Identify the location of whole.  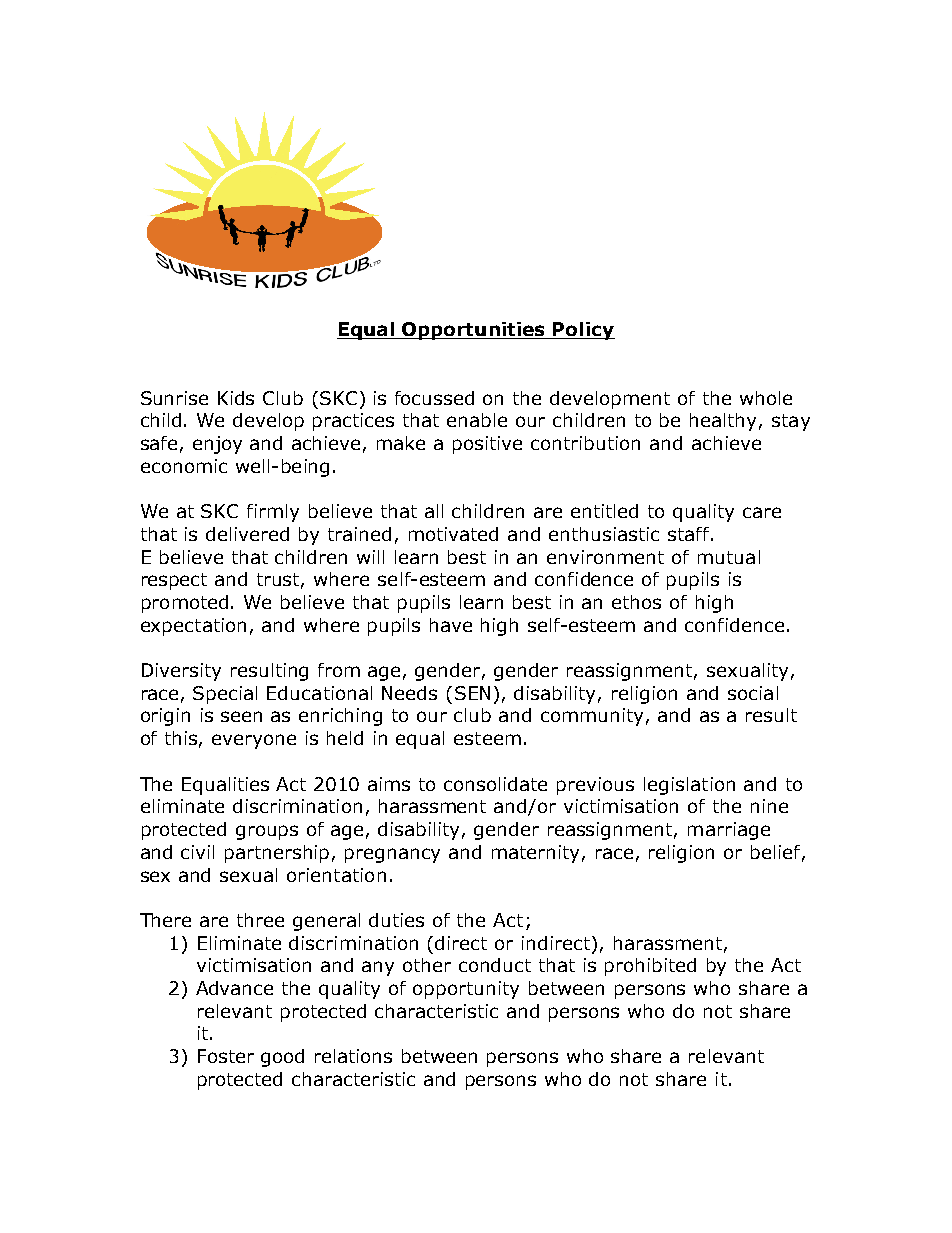
(766, 398).
